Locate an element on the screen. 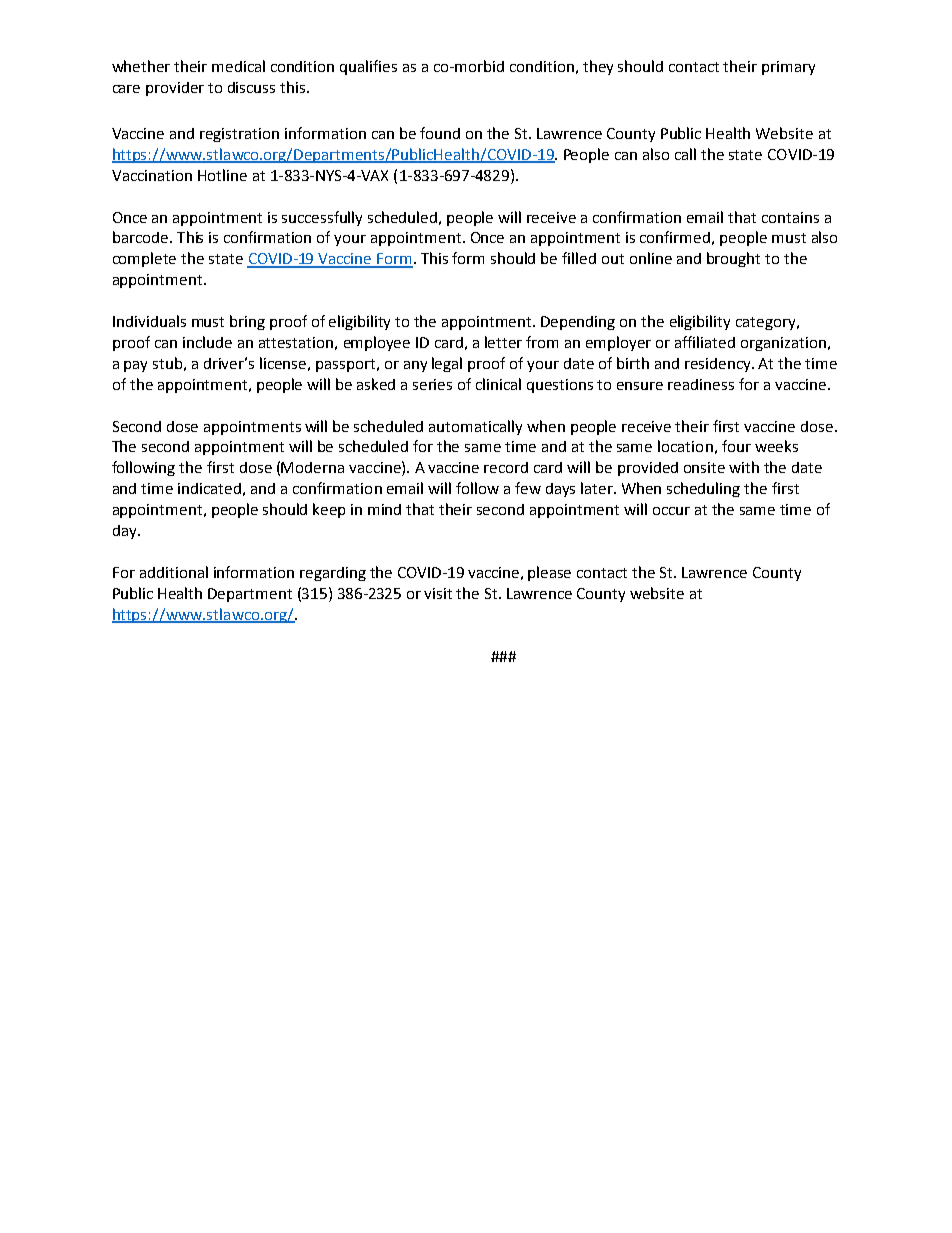 The height and width of the screenshot is (1233, 952). letter is located at coordinates (503, 342).
